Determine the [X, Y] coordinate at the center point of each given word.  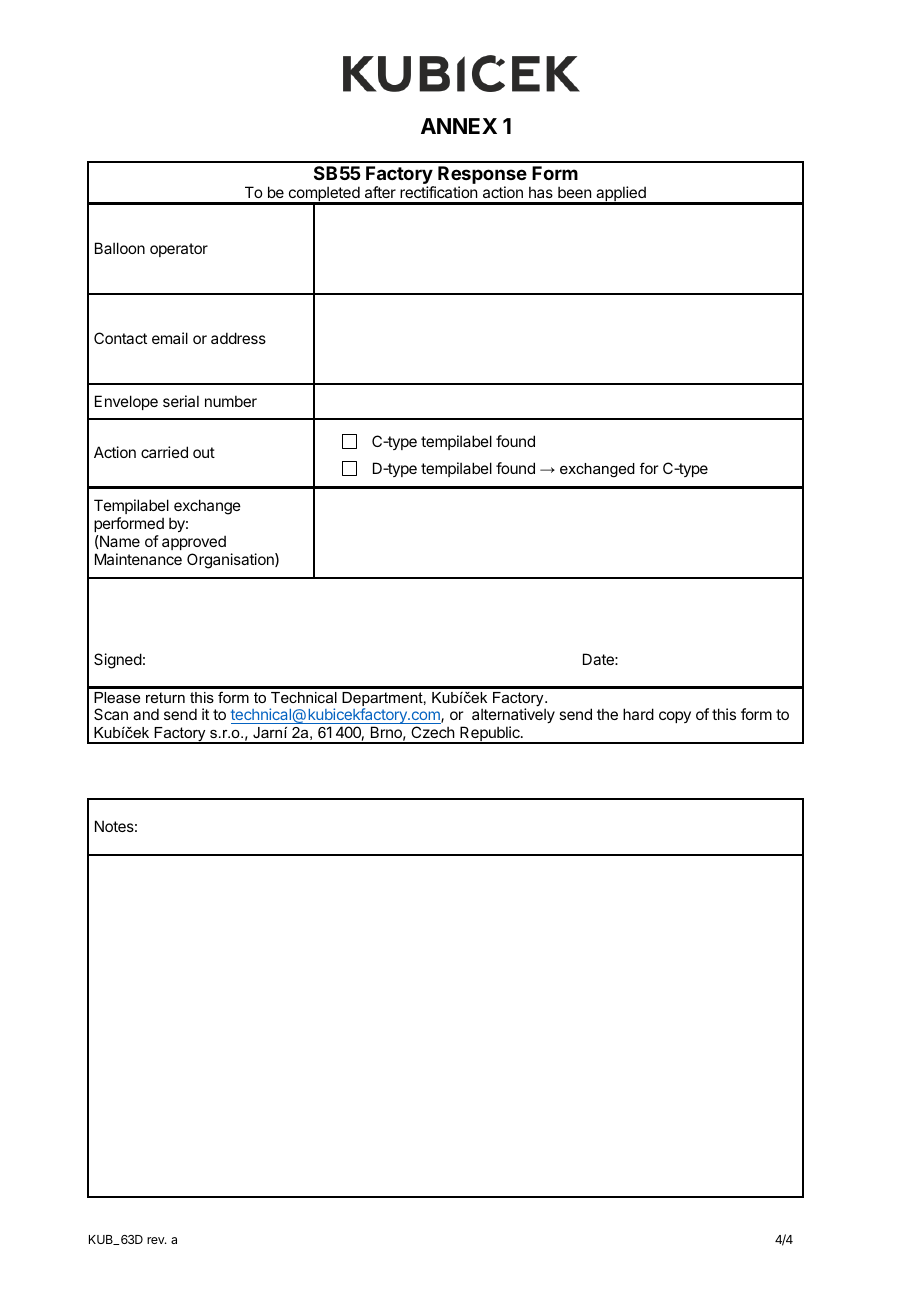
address [238, 338]
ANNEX [459, 126]
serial [181, 401]
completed [324, 195]
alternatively [513, 717]
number [231, 401]
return [165, 697]
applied [621, 195]
